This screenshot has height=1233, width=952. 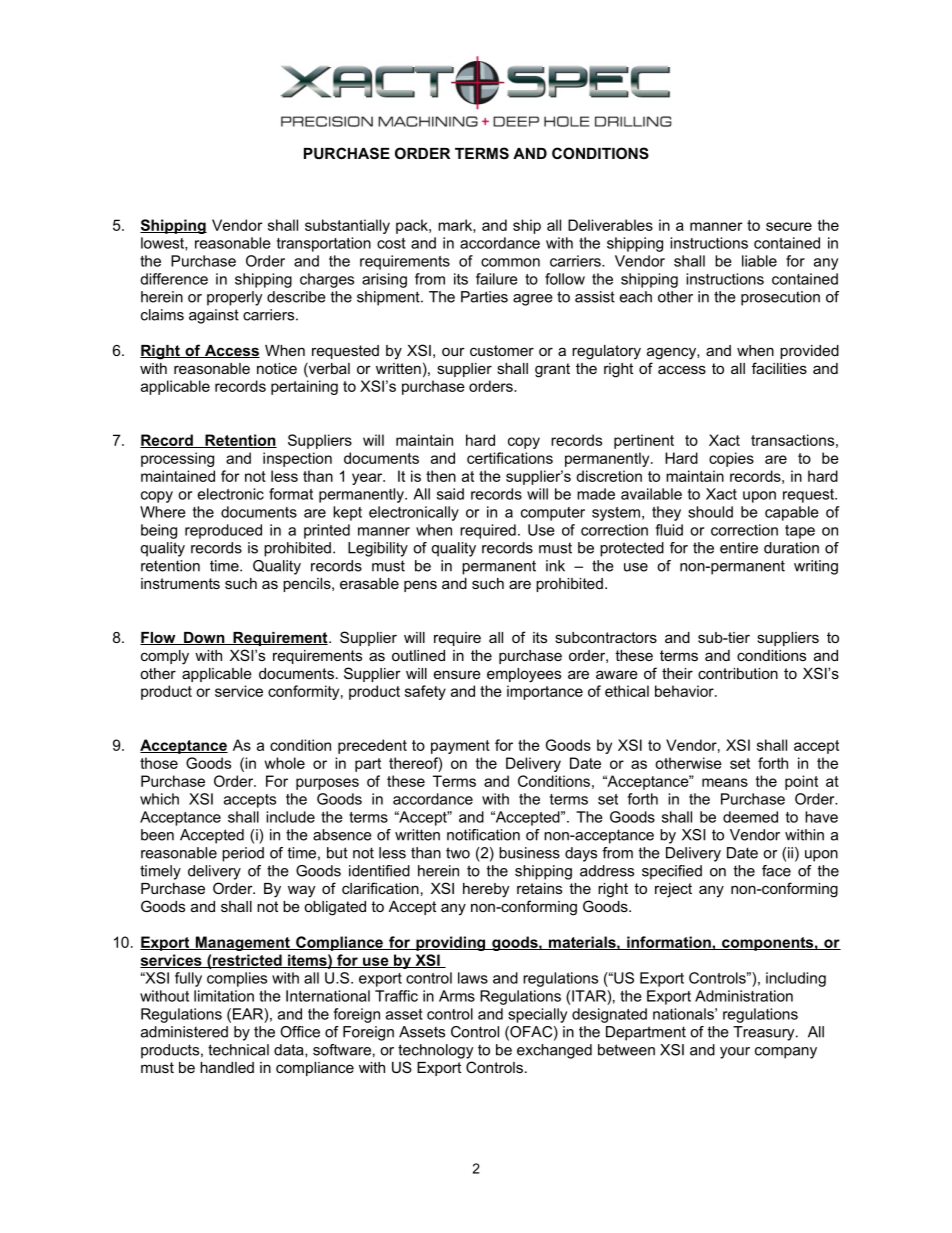 I want to click on said, so click(x=450, y=494).
